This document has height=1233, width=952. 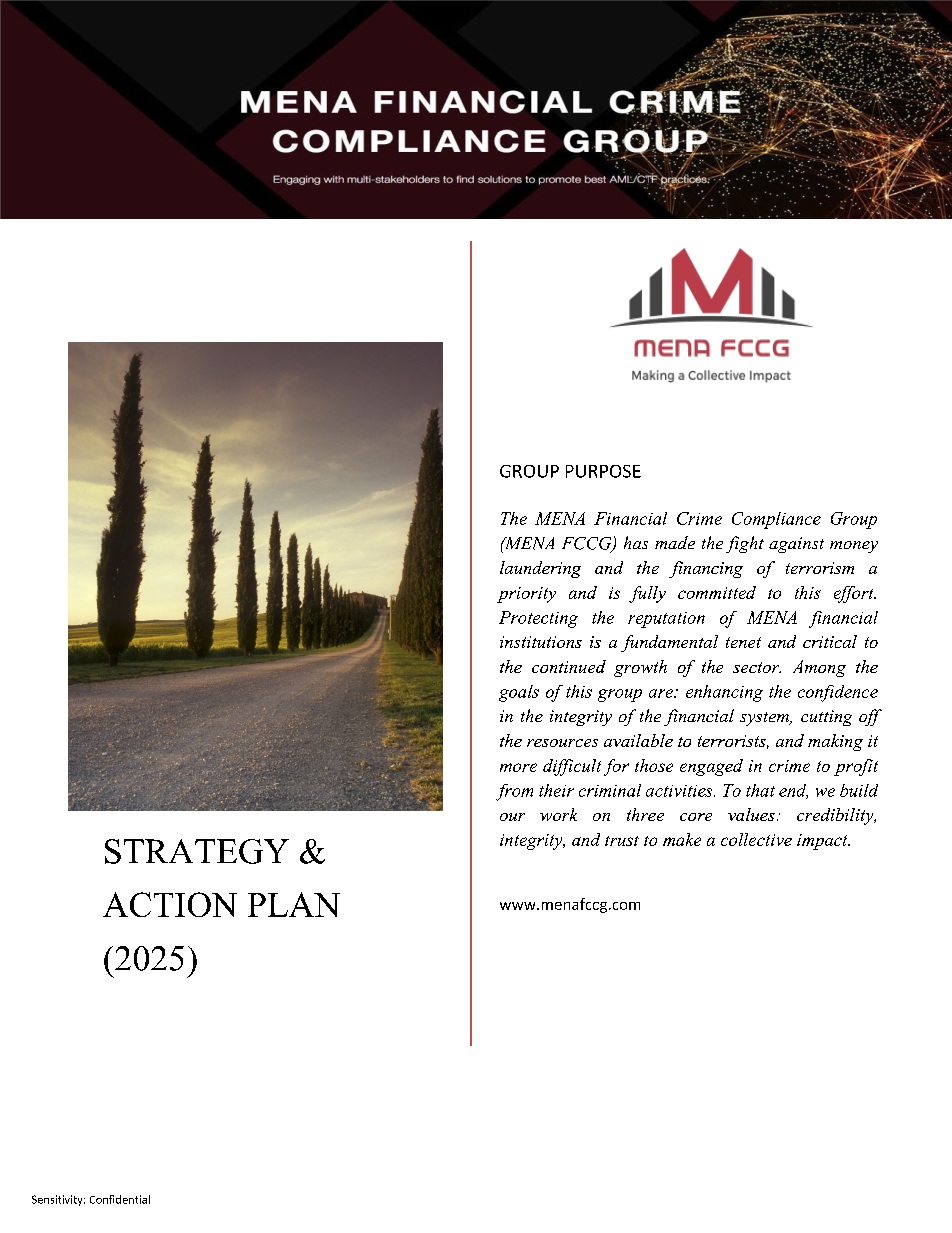 I want to click on Compliance, so click(x=776, y=520).
